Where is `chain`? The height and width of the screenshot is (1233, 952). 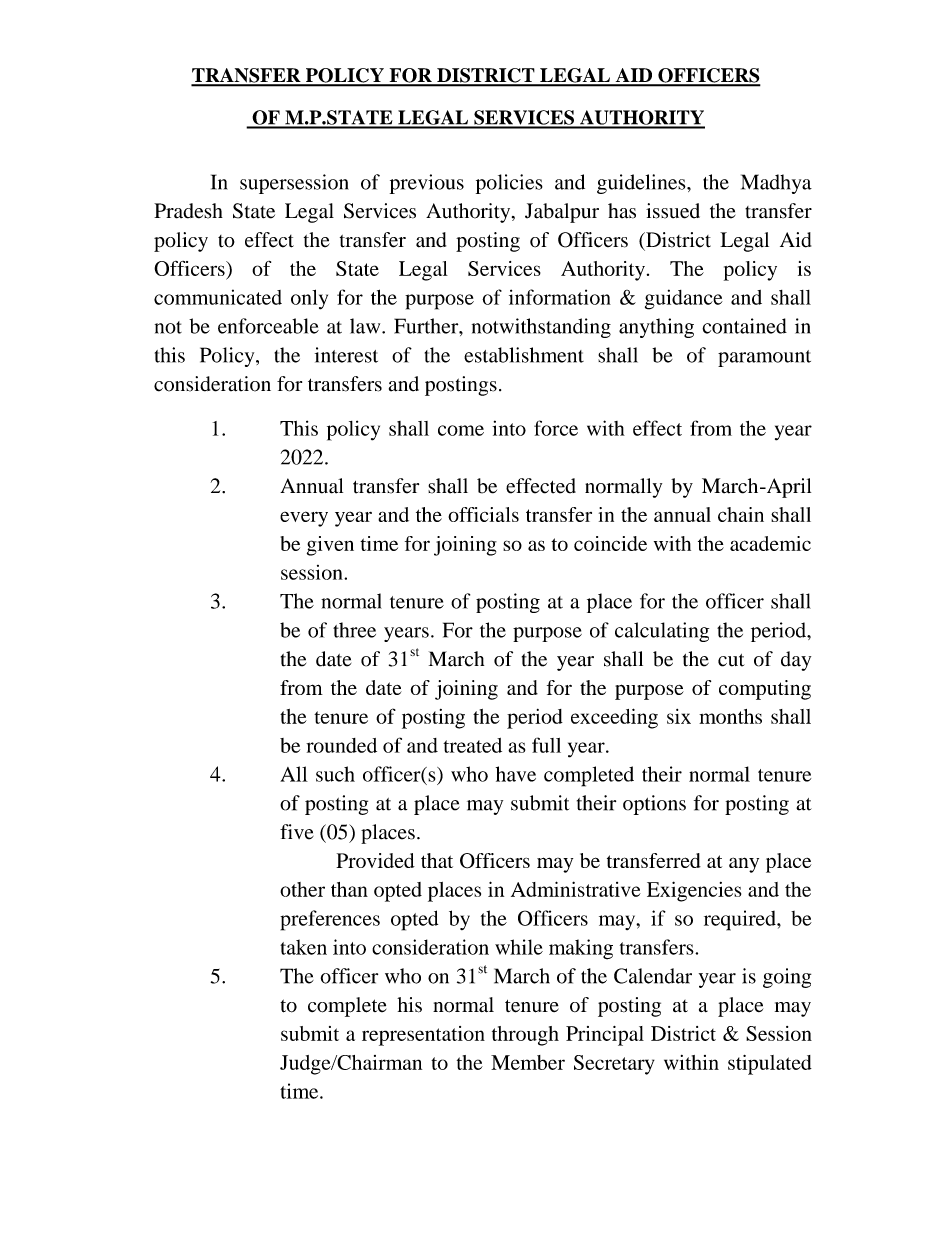
chain is located at coordinates (741, 514).
